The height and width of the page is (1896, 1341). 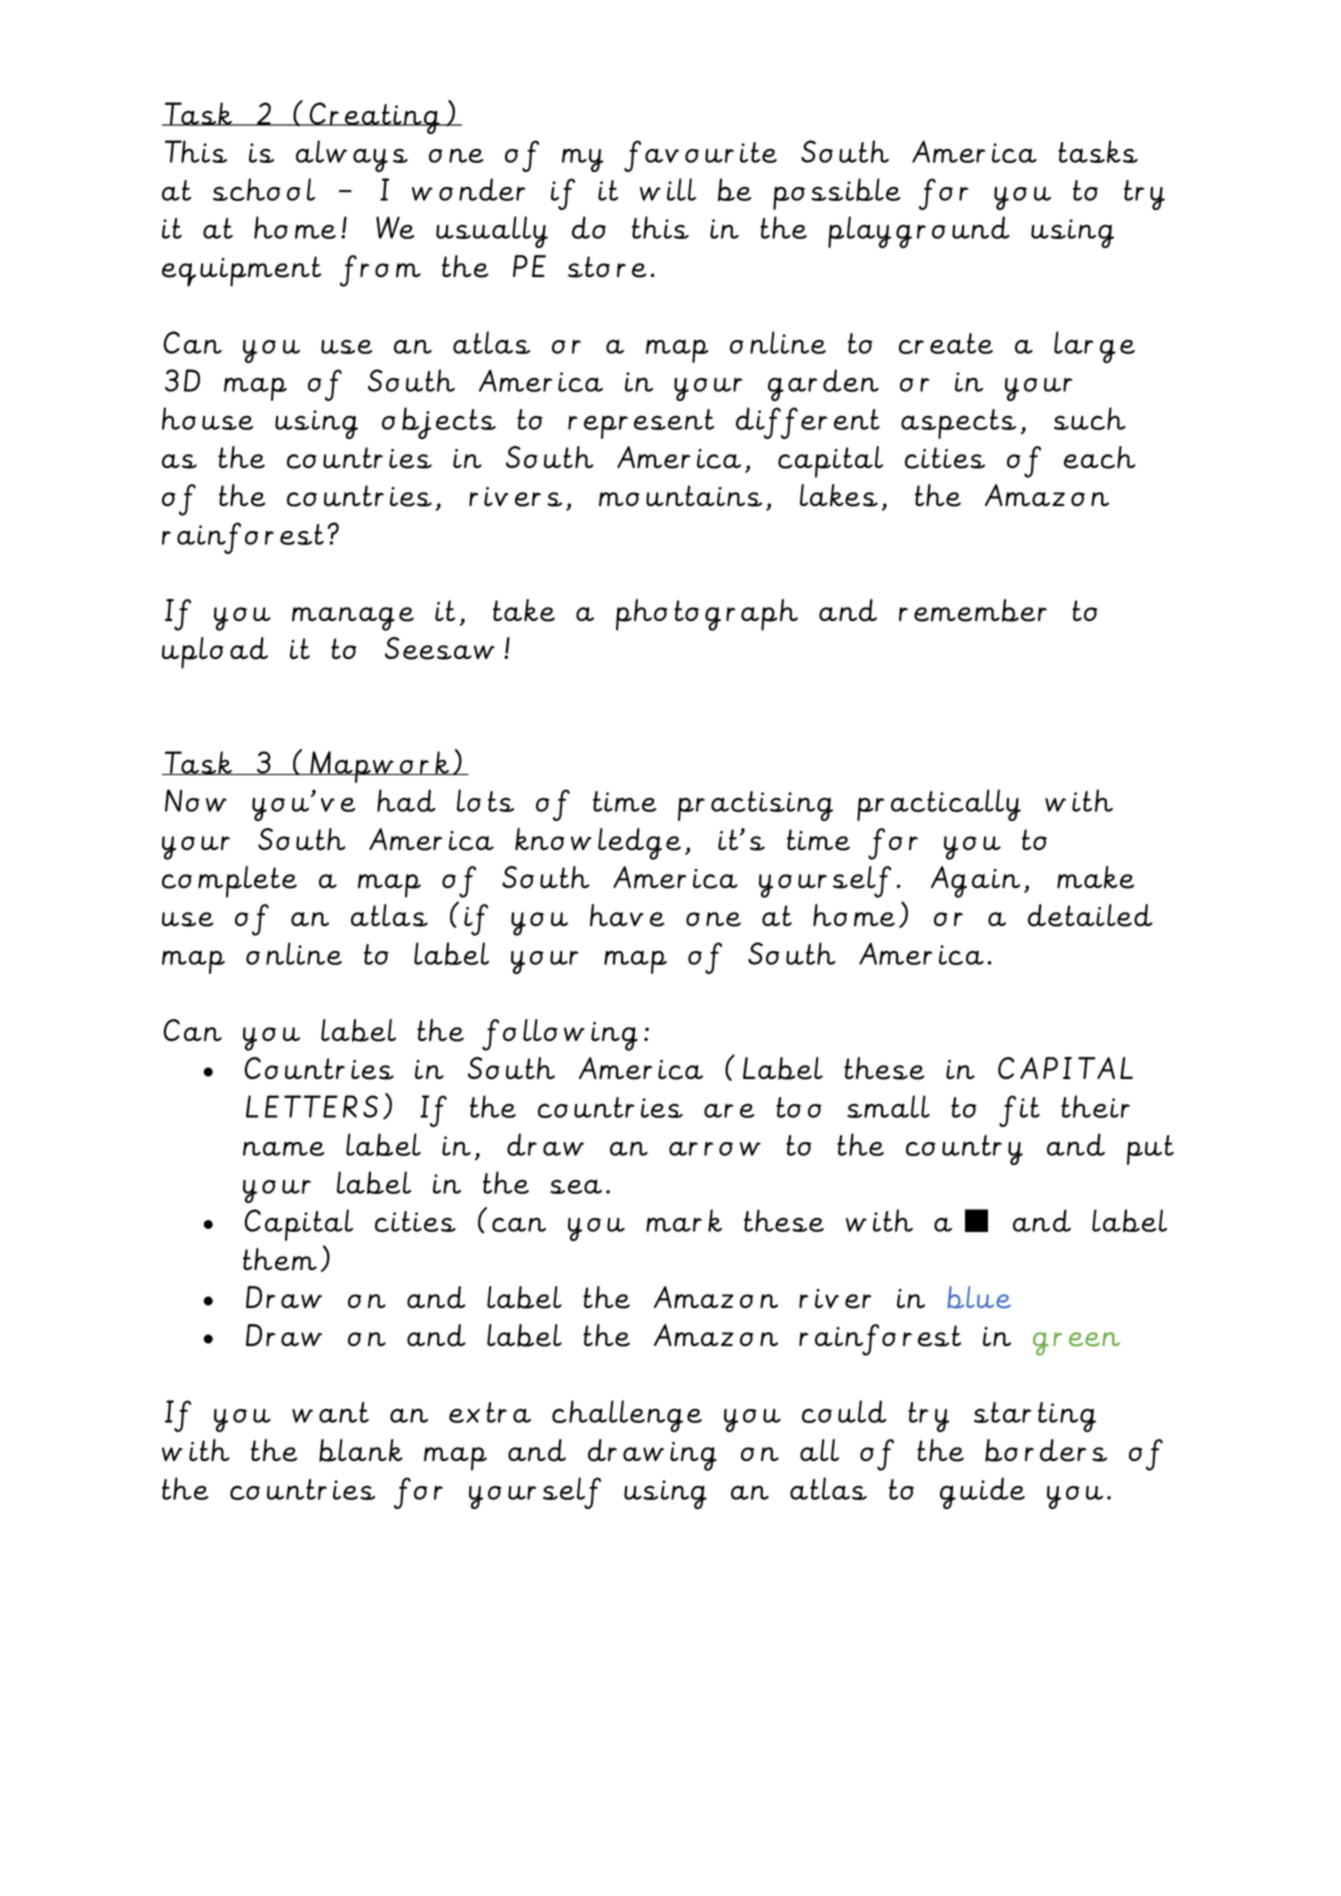 What do you see at coordinates (939, 805) in the page?
I see `practically` at bounding box center [939, 805].
